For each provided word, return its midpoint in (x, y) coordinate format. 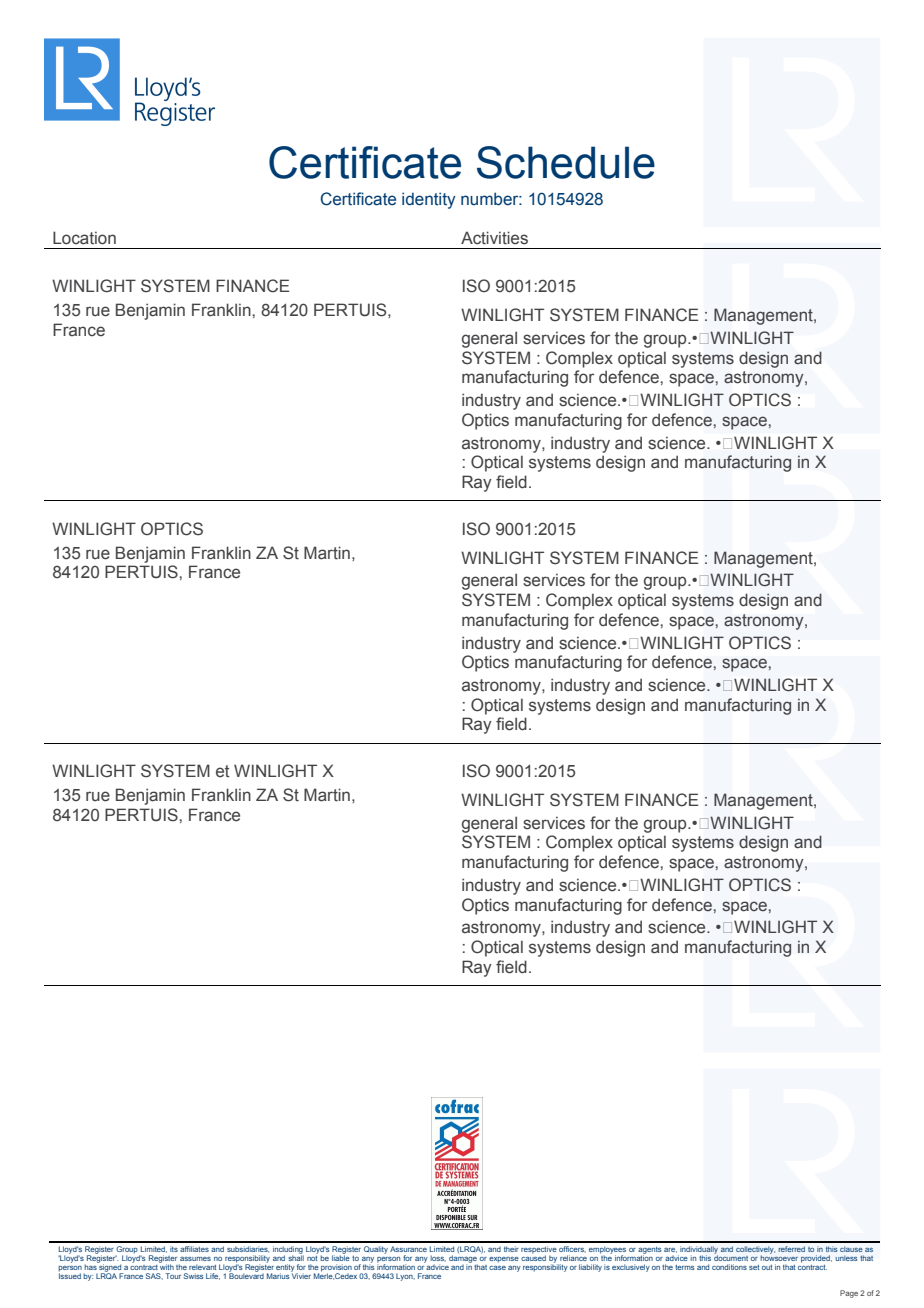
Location (84, 238)
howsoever (779, 1257)
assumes (195, 1259)
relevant (202, 1267)
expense (504, 1260)
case (497, 1267)
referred (791, 1249)
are (670, 1250)
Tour (173, 1276)
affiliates (194, 1249)
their (511, 1249)
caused (533, 1258)
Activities (494, 238)
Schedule (566, 162)
